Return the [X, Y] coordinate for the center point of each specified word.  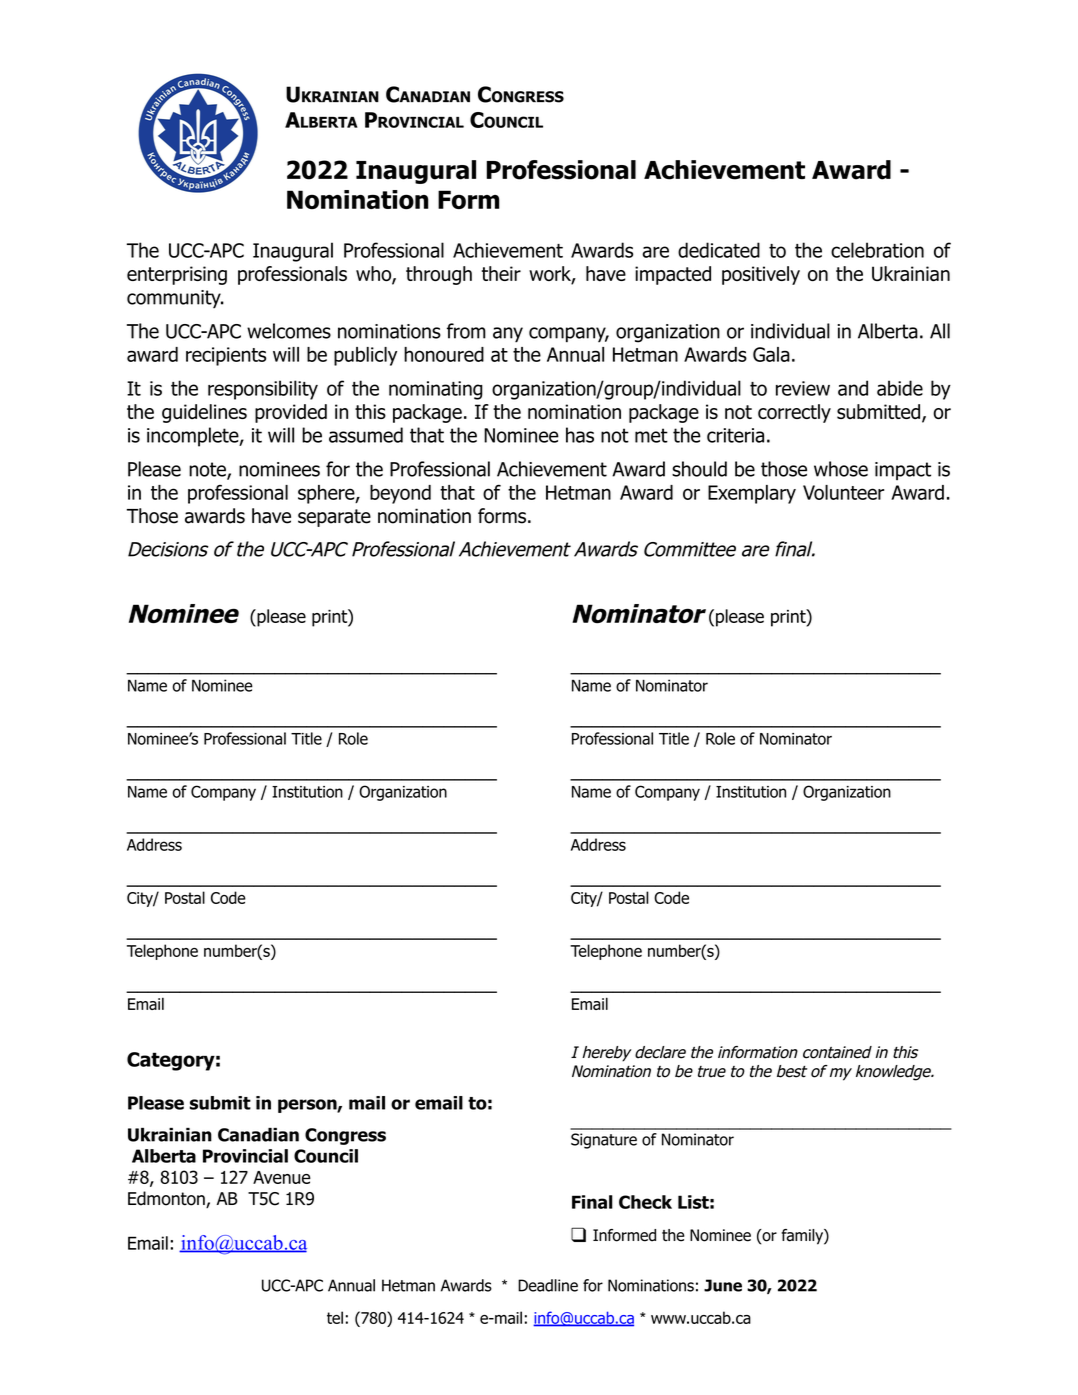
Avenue [282, 1177]
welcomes [289, 331]
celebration [877, 250]
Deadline [548, 1285]
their [501, 273]
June [723, 1285]
